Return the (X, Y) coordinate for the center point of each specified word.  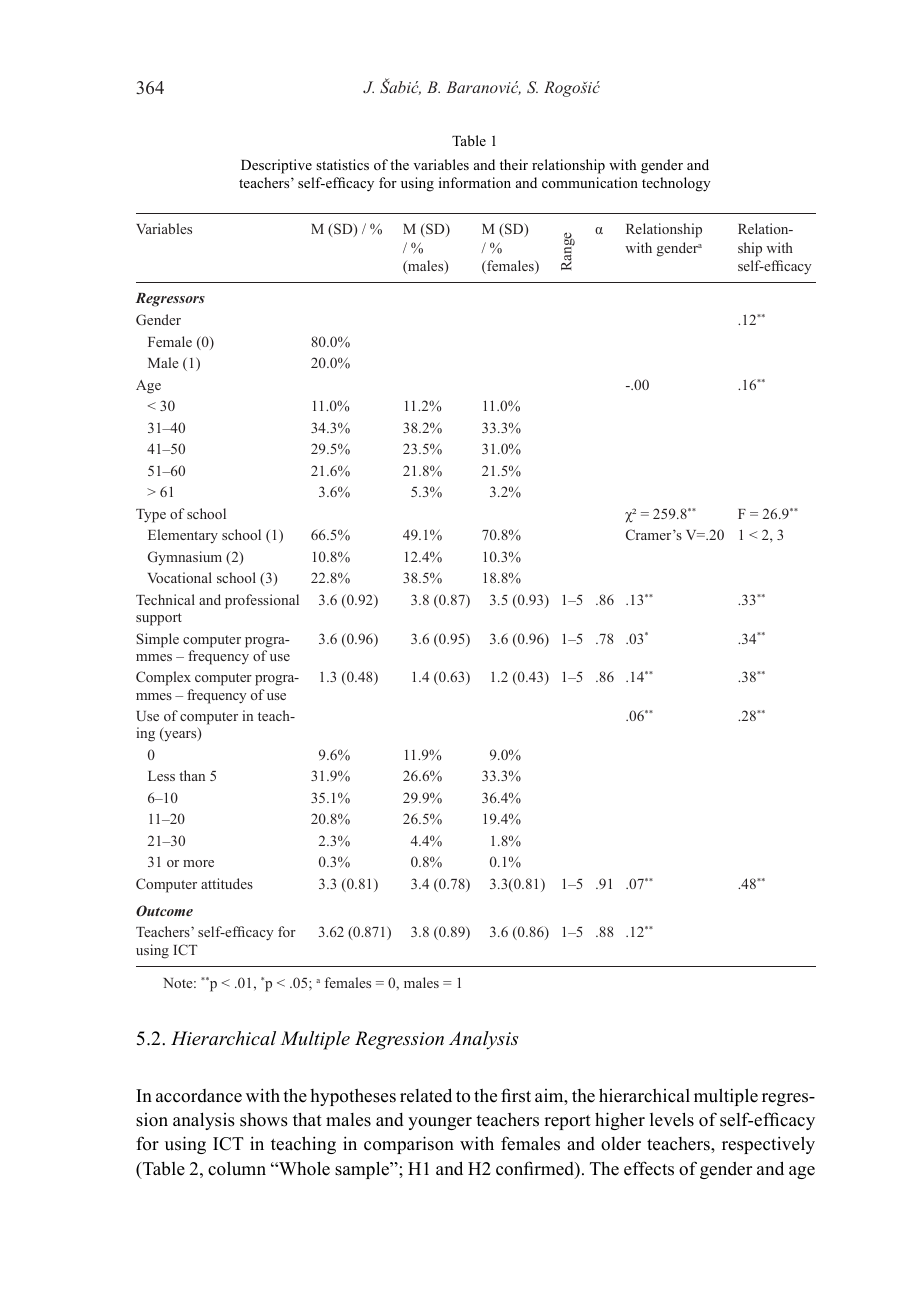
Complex (163, 678)
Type (151, 516)
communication (590, 182)
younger (440, 1123)
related (426, 1095)
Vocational (180, 577)
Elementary (183, 536)
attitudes (227, 883)
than (192, 775)
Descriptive (276, 166)
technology (676, 184)
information (475, 182)
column (237, 1168)
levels (672, 1119)
